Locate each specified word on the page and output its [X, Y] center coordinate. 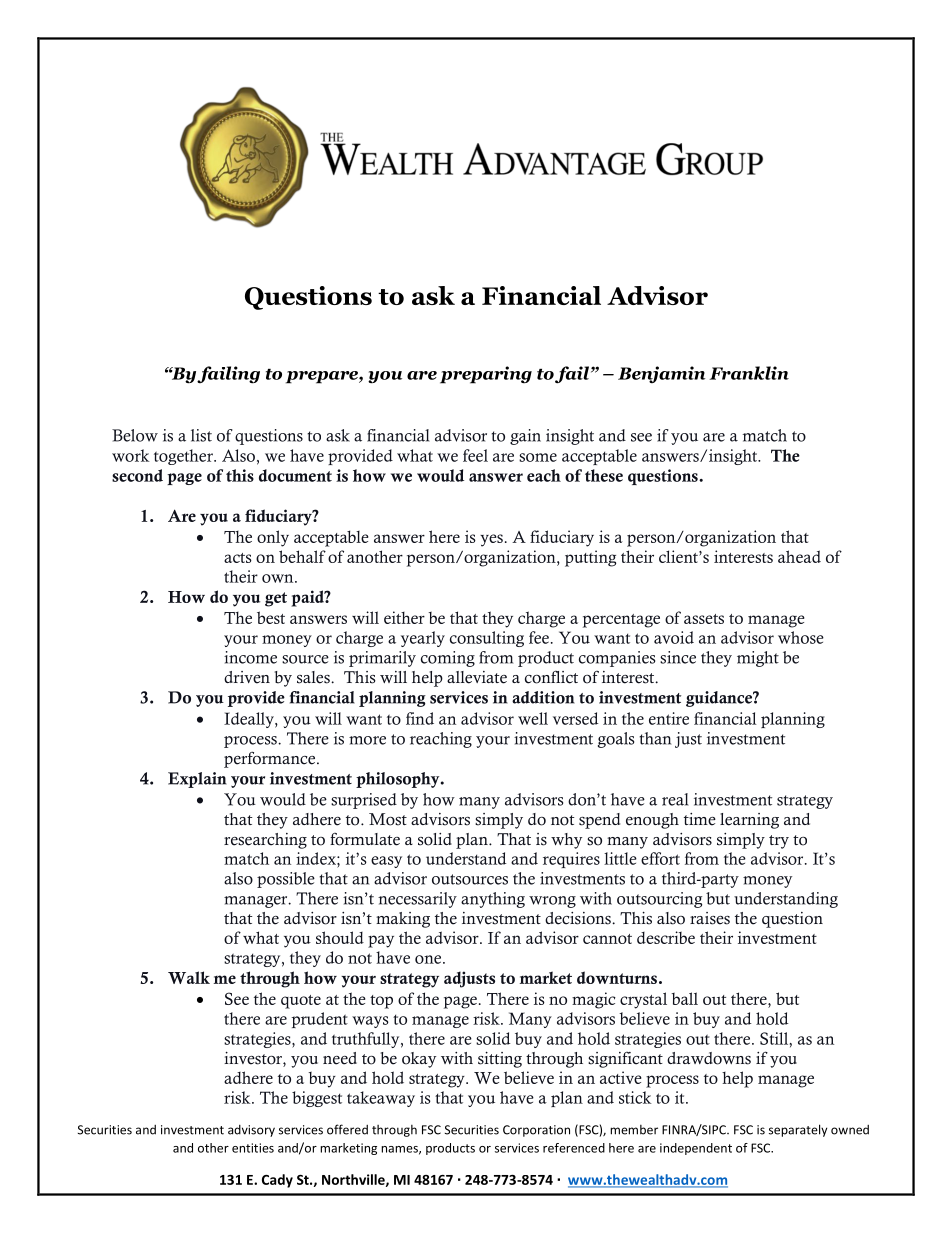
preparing [486, 375]
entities [253, 1148]
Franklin [749, 373]
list [201, 435]
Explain [197, 780]
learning [749, 821]
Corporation [536, 1131]
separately [798, 1130]
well [533, 718]
